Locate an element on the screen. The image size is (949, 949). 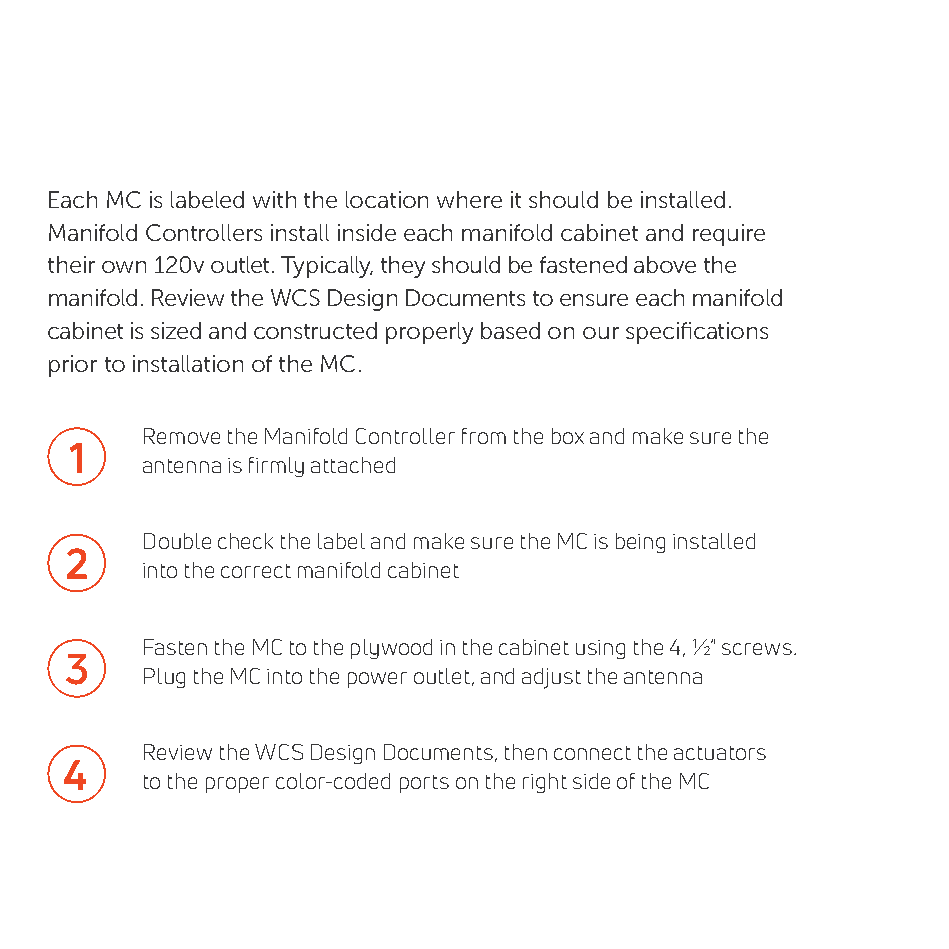
being is located at coordinates (640, 543).
